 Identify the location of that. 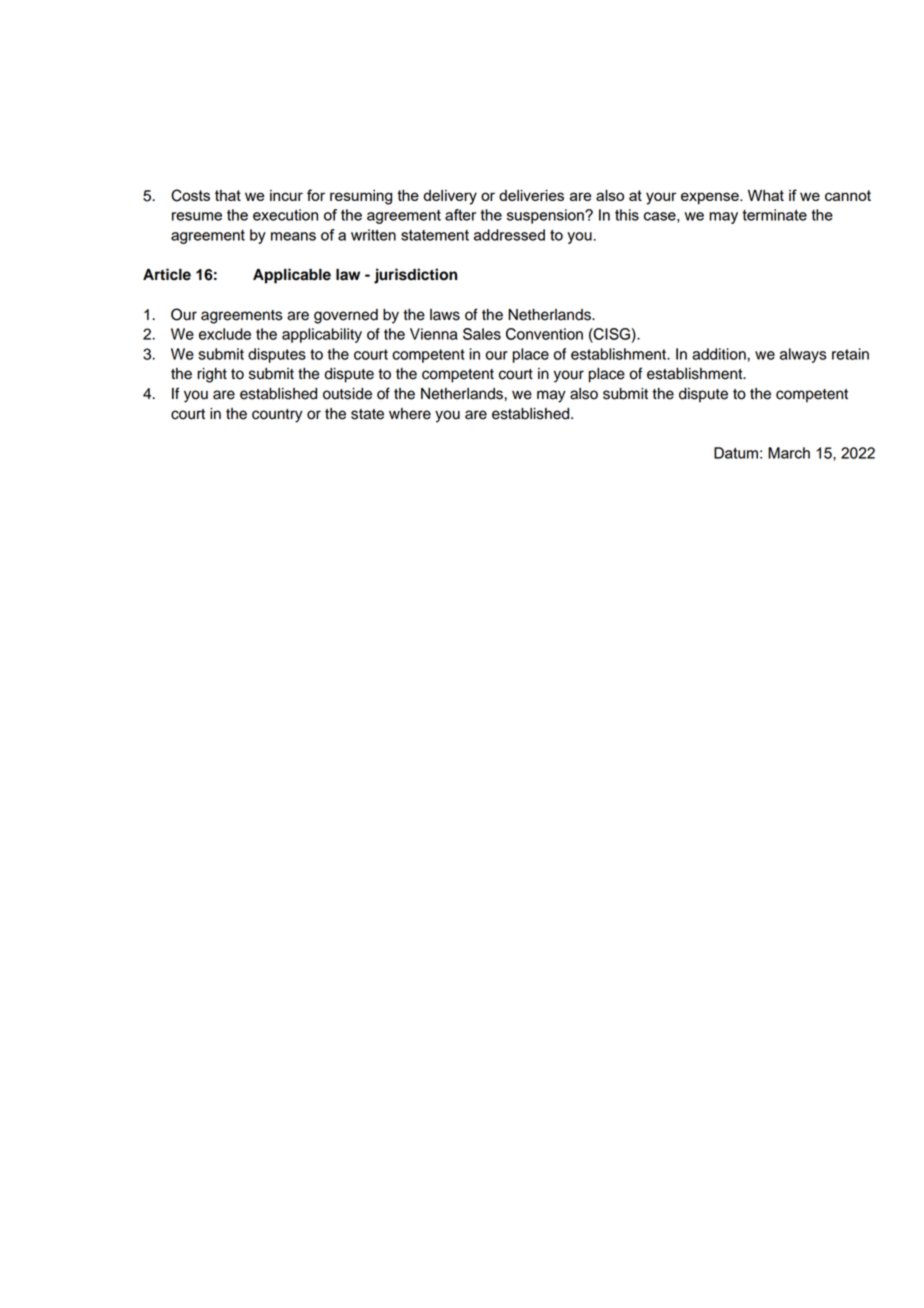
(228, 195).
